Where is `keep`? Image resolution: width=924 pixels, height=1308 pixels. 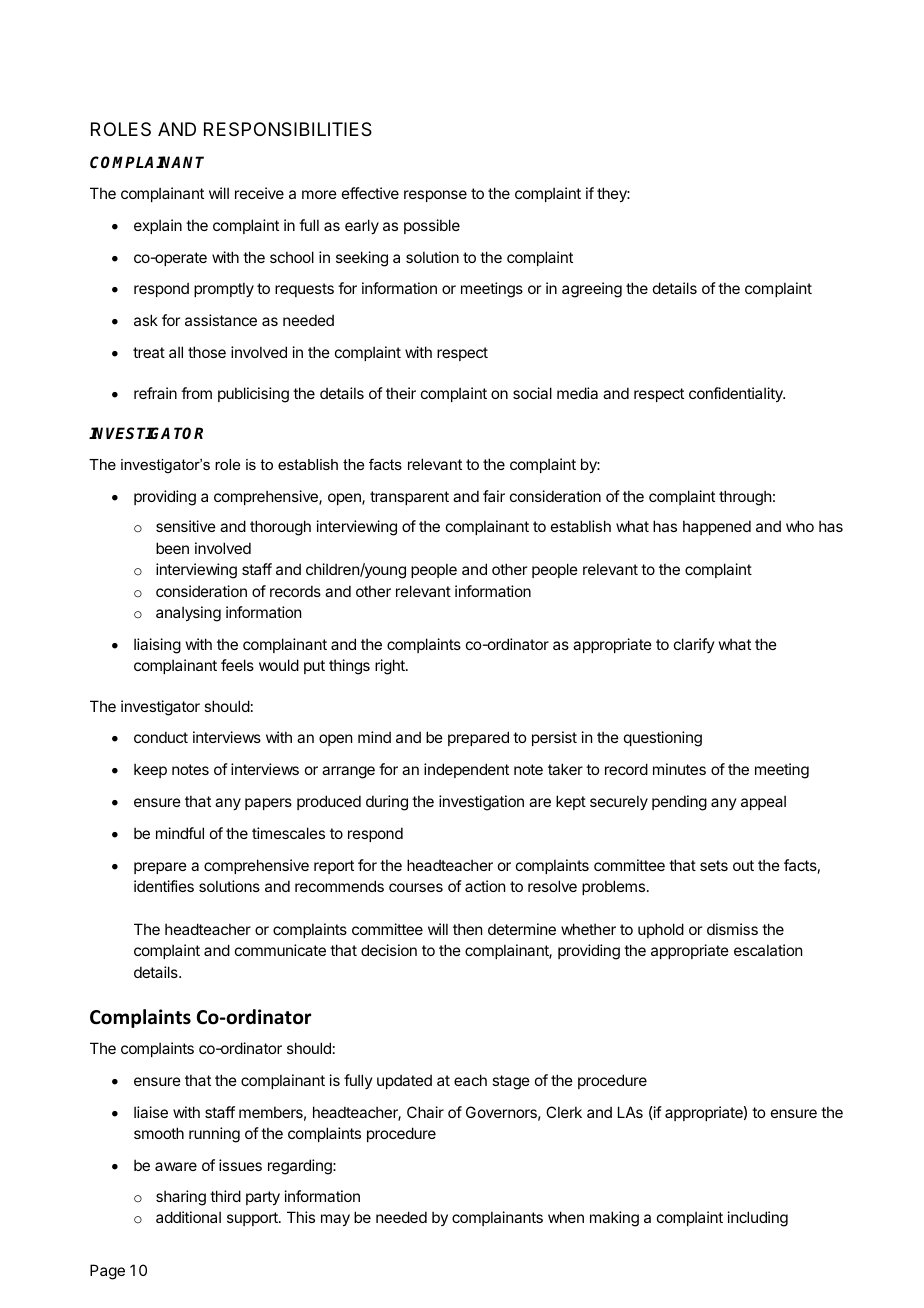 keep is located at coordinates (150, 770).
